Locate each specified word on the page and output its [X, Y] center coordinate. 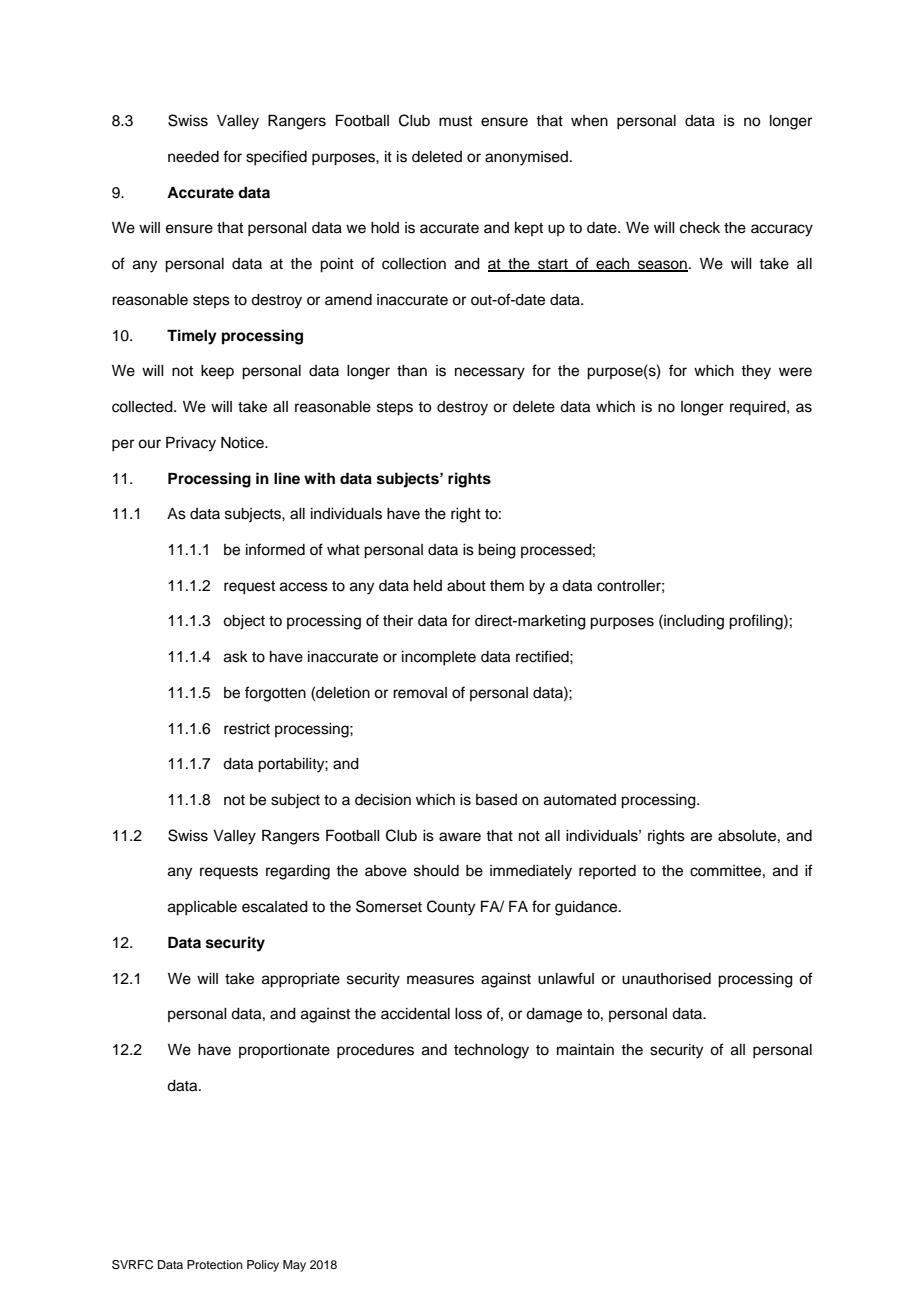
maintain [585, 1050]
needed [193, 157]
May [294, 1266]
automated [580, 800]
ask [236, 657]
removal [420, 693]
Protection [215, 1264]
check [700, 228]
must [455, 121]
